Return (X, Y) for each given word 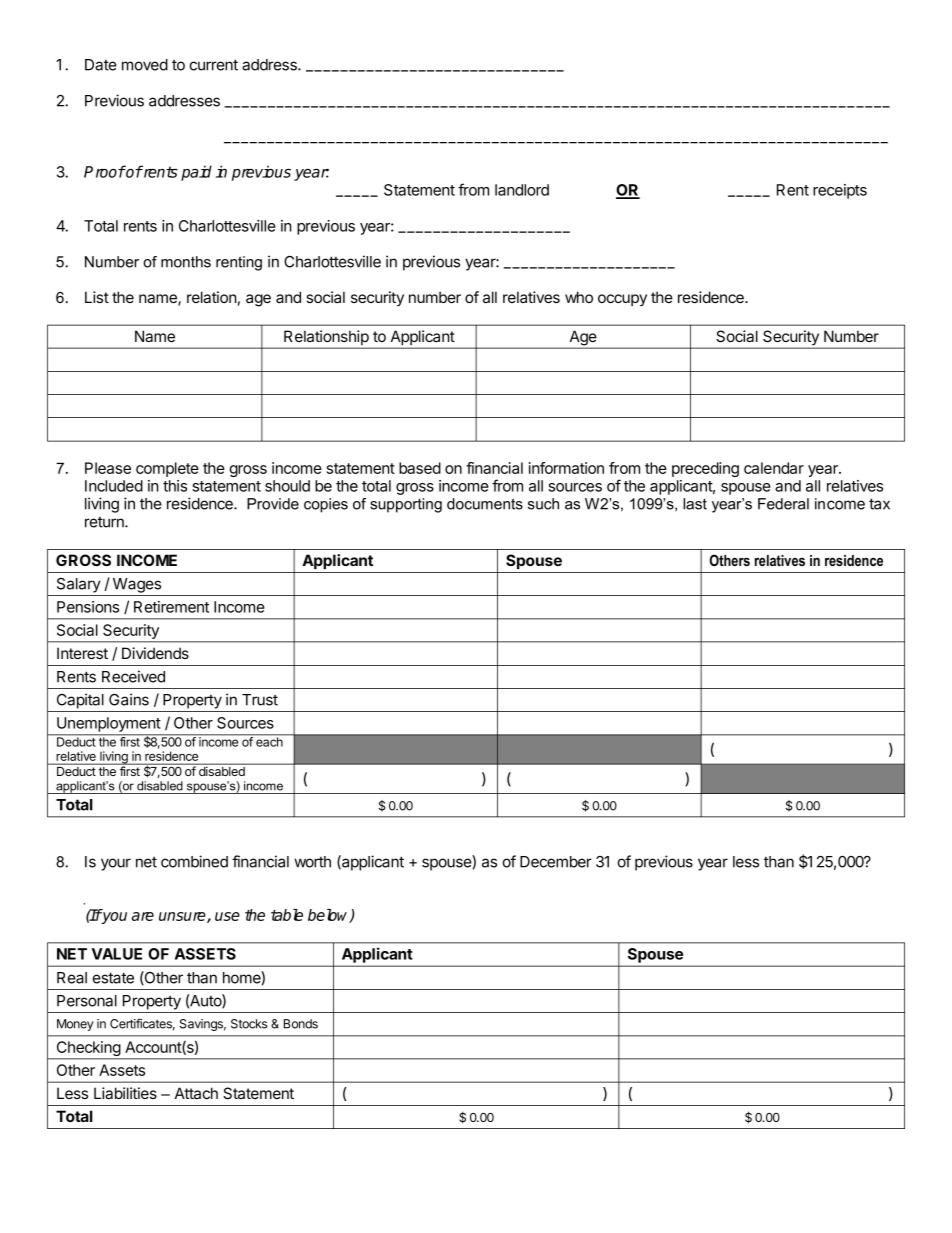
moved (145, 65)
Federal (783, 504)
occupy (622, 300)
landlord (522, 190)
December (556, 862)
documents (485, 504)
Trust (260, 700)
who (579, 297)
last (695, 504)
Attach (196, 1093)
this (175, 486)
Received (133, 676)
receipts (840, 191)
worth (312, 862)
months (186, 262)
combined (194, 861)
